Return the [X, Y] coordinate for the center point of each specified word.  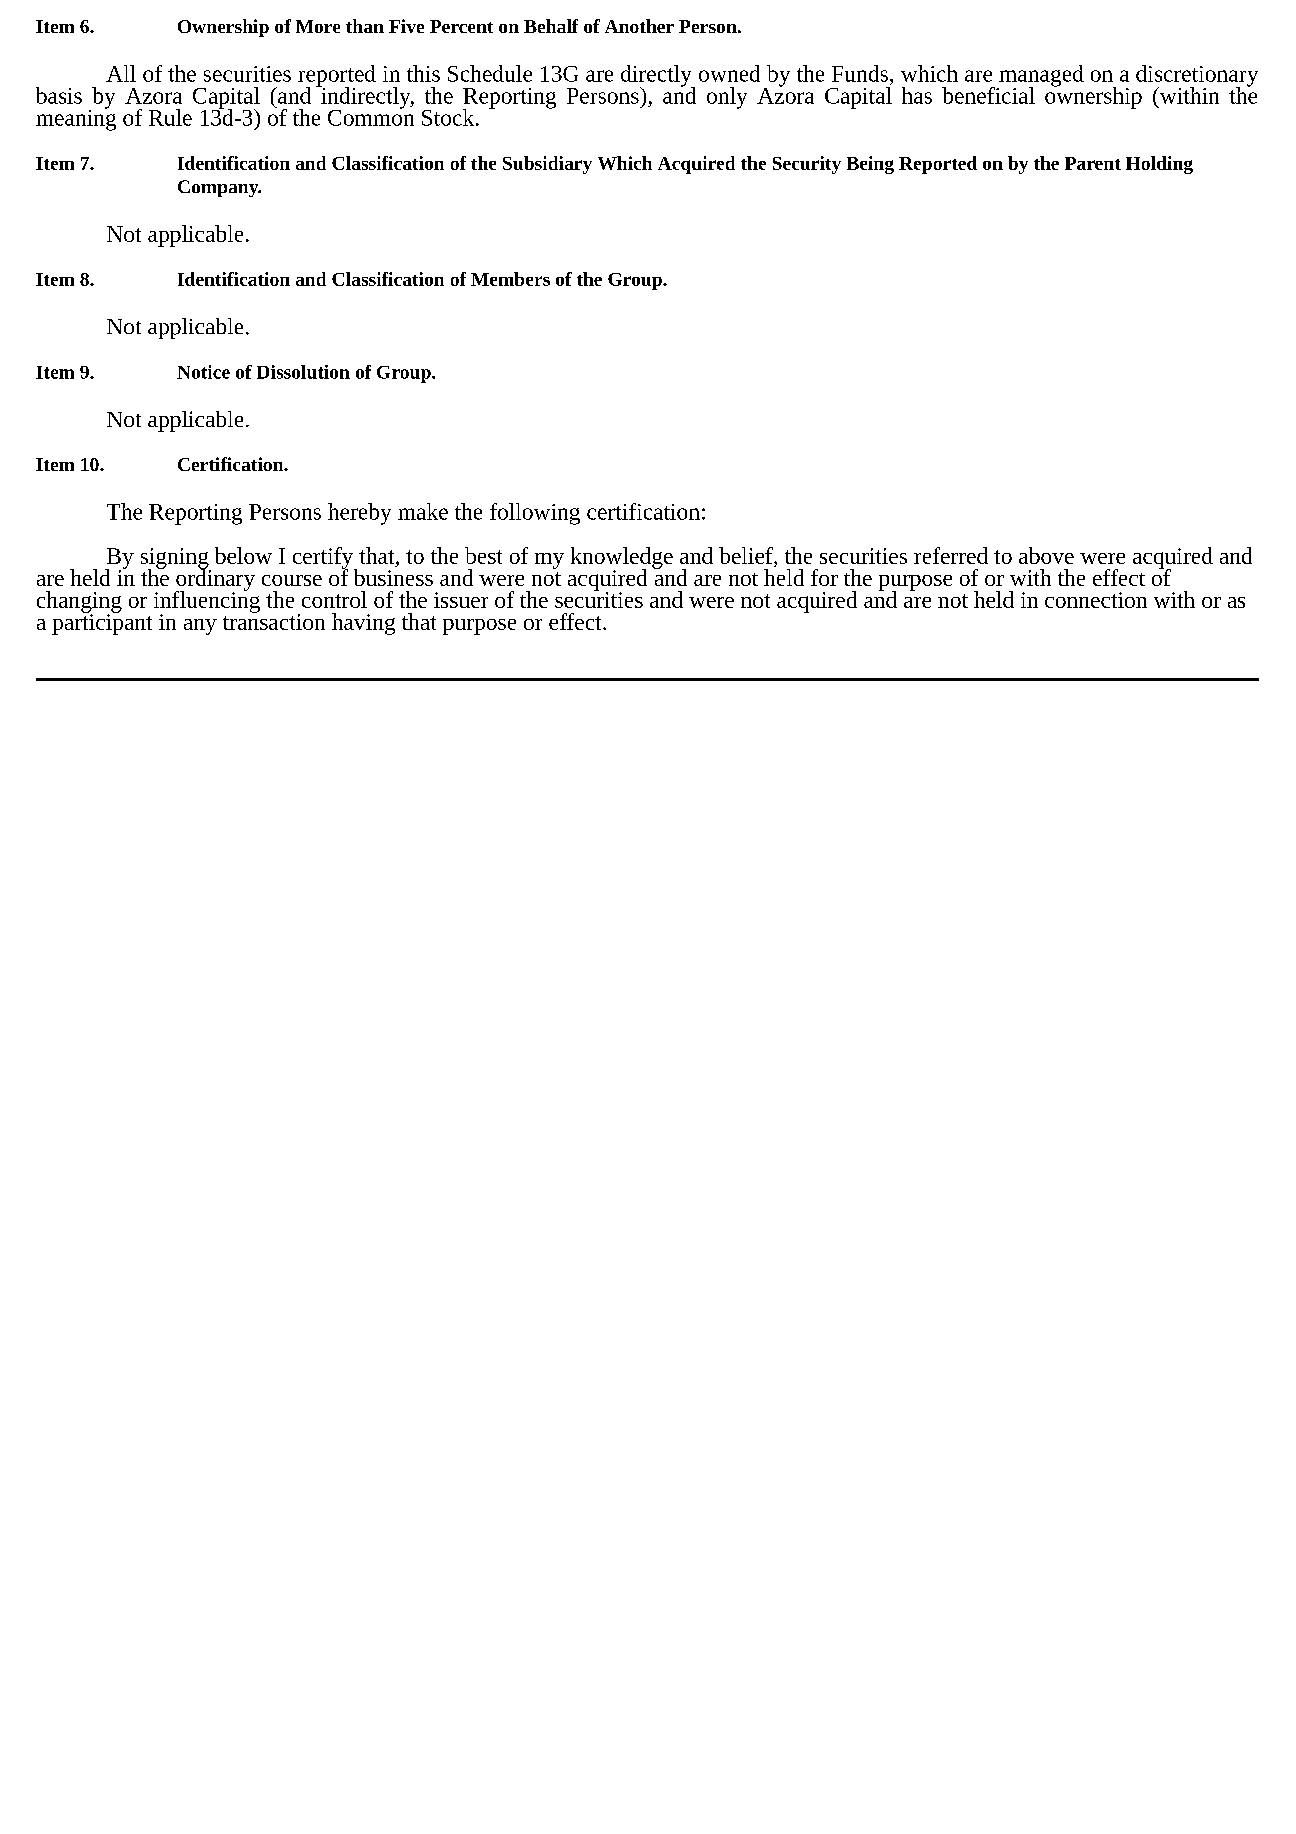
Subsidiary [547, 165]
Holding [1159, 165]
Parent [1093, 163]
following [535, 514]
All [121, 73]
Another [639, 26]
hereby [359, 514]
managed [1040, 77]
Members [510, 279]
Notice [203, 372]
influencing [207, 602]
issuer [461, 600]
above [1046, 555]
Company [219, 188]
